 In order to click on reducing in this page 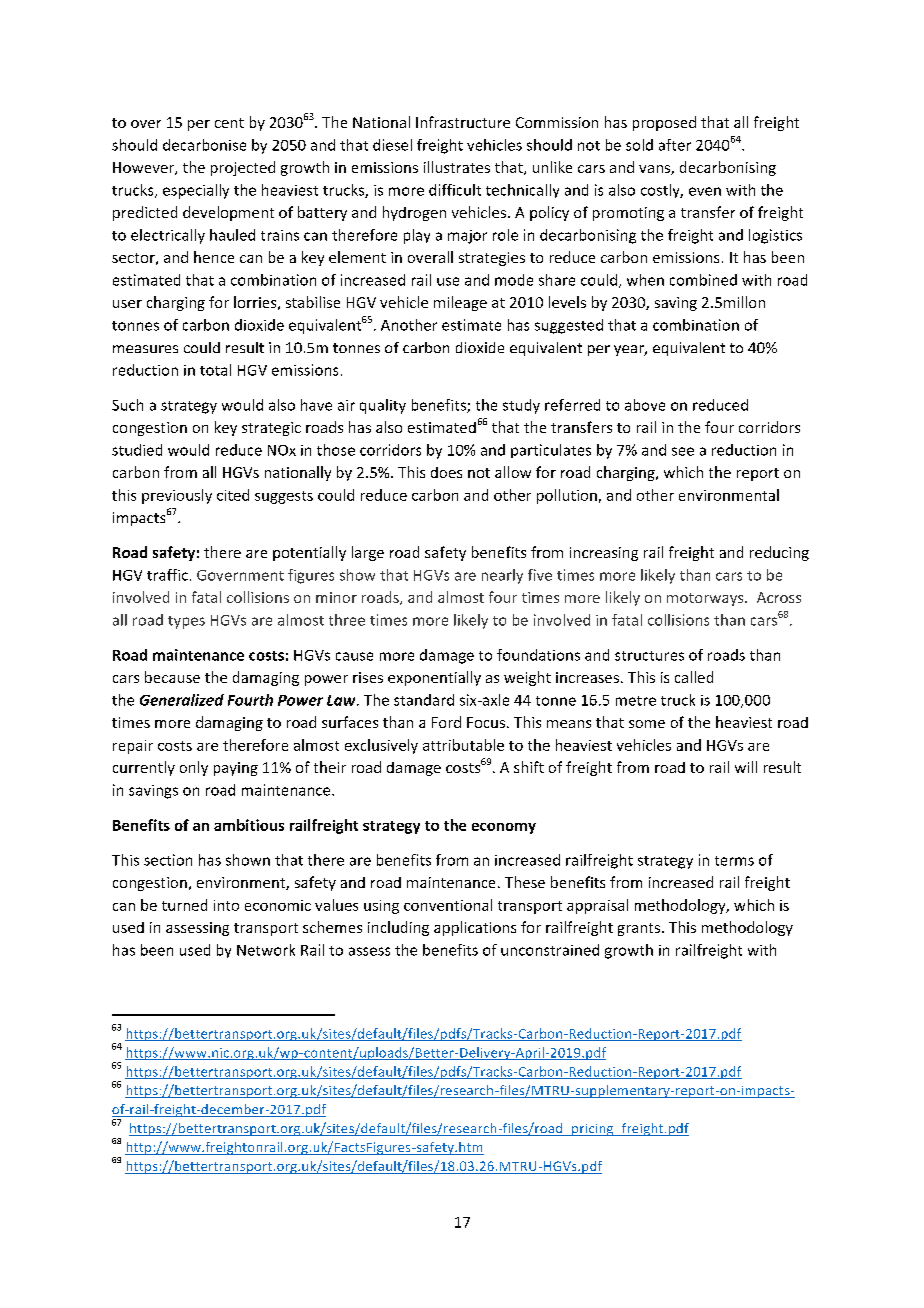, I will do `click(779, 553)`.
